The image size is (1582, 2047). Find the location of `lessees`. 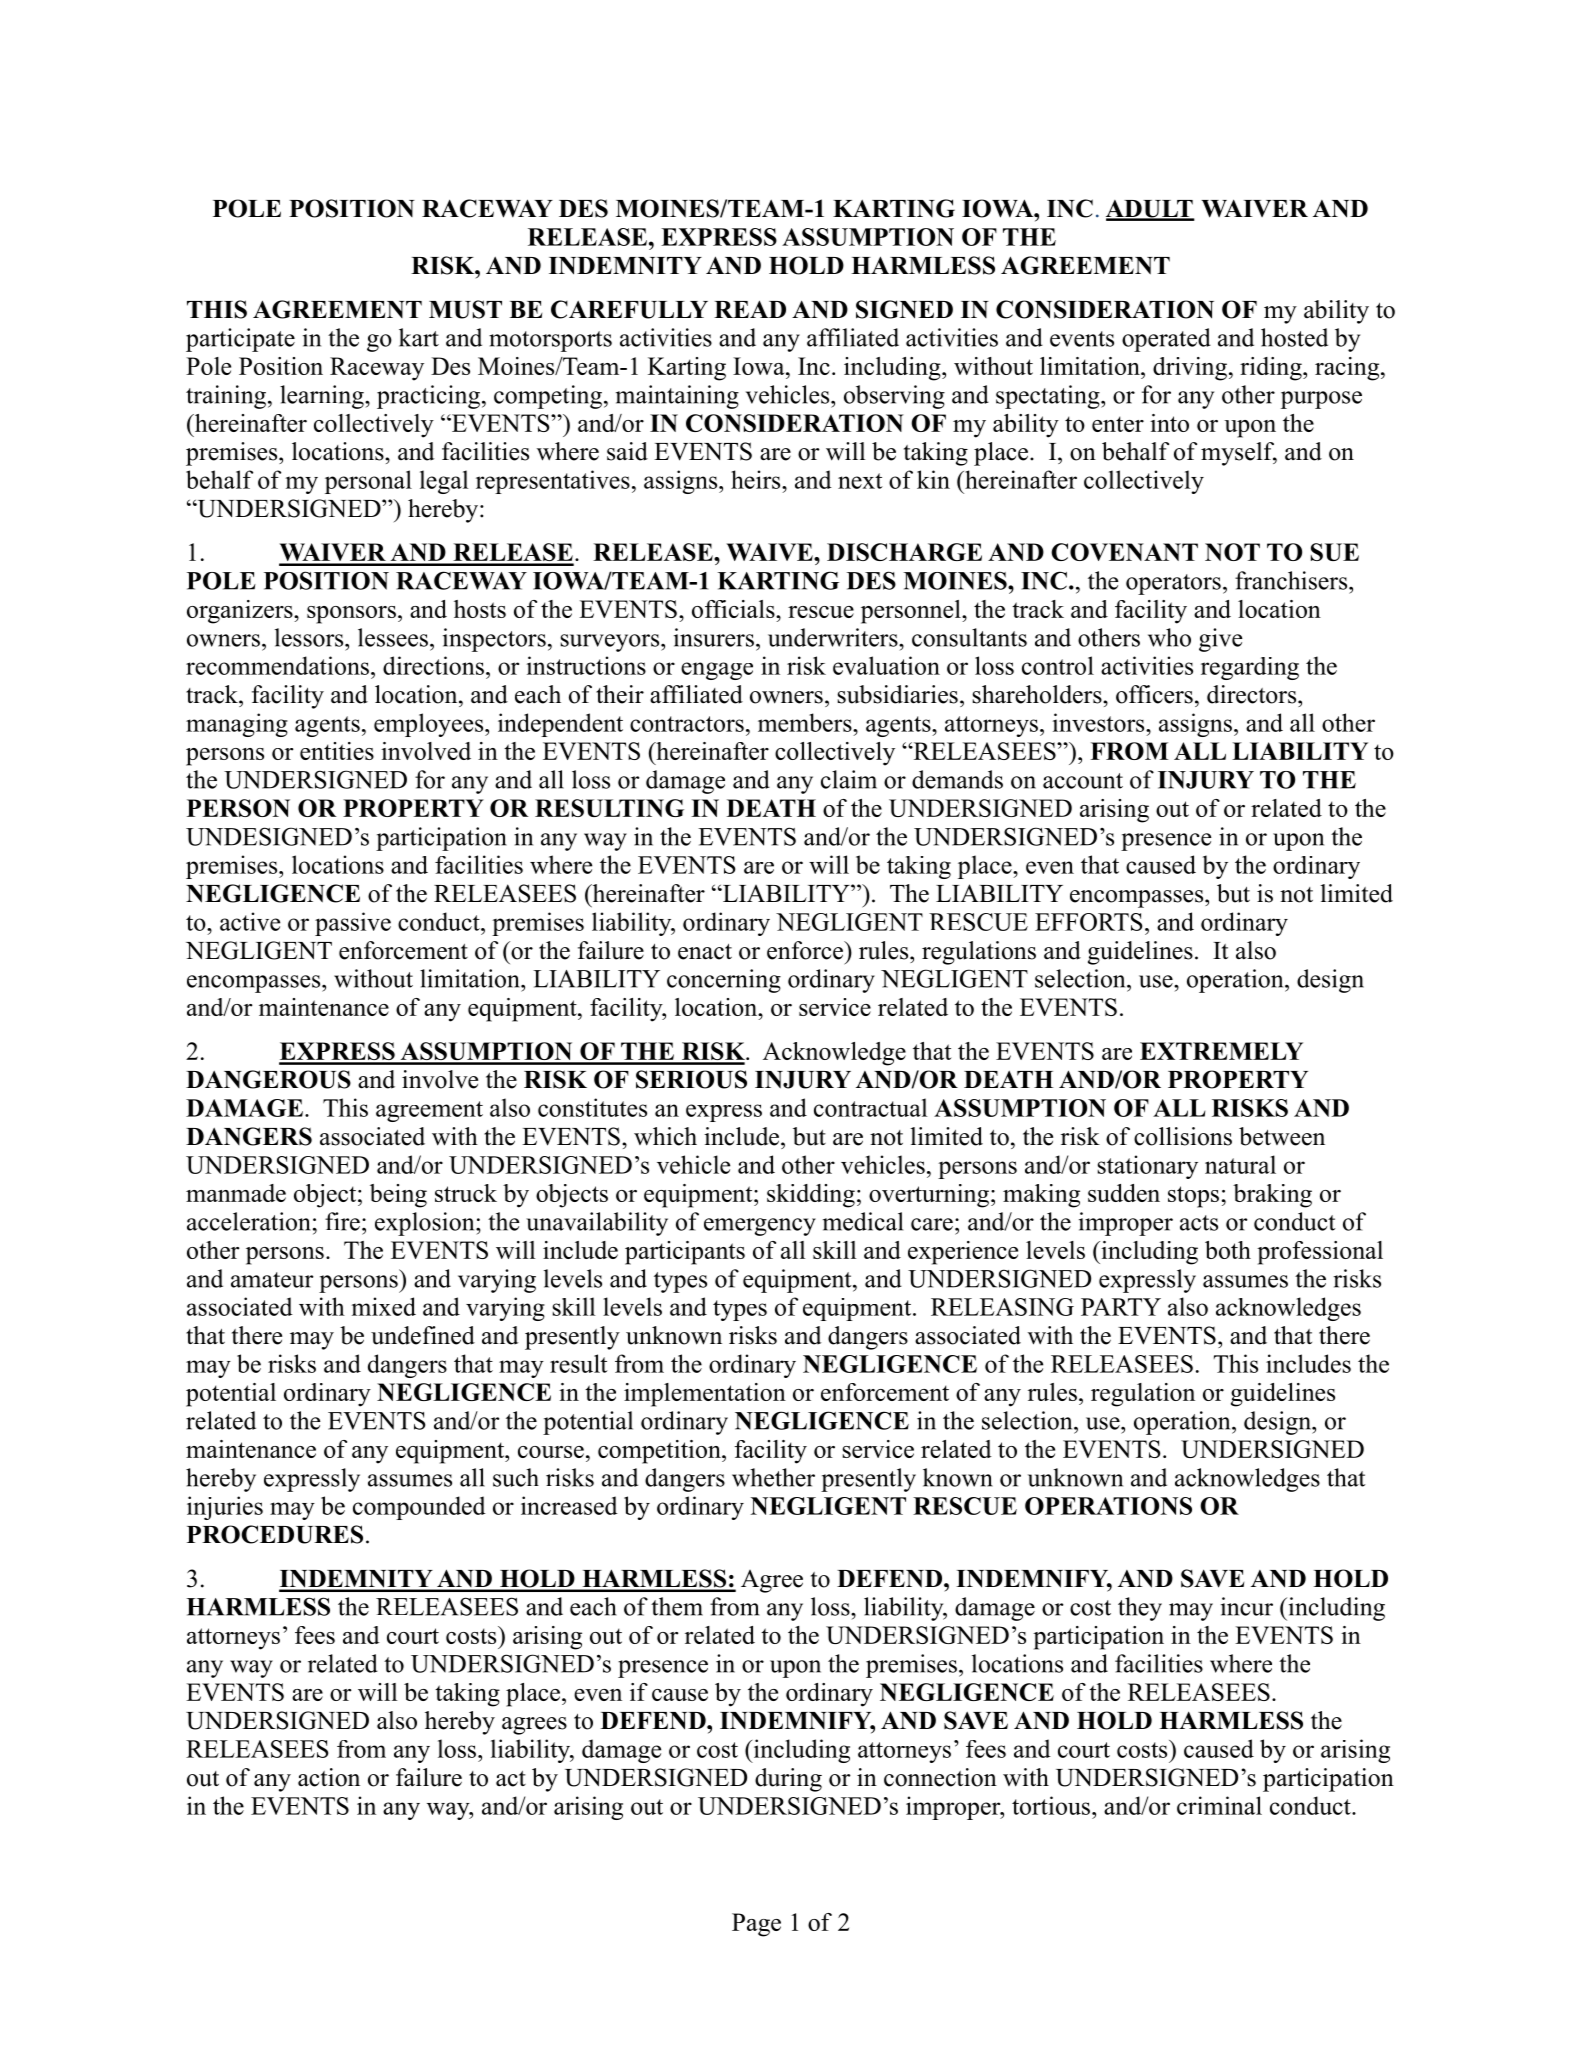

lessees is located at coordinates (393, 637).
